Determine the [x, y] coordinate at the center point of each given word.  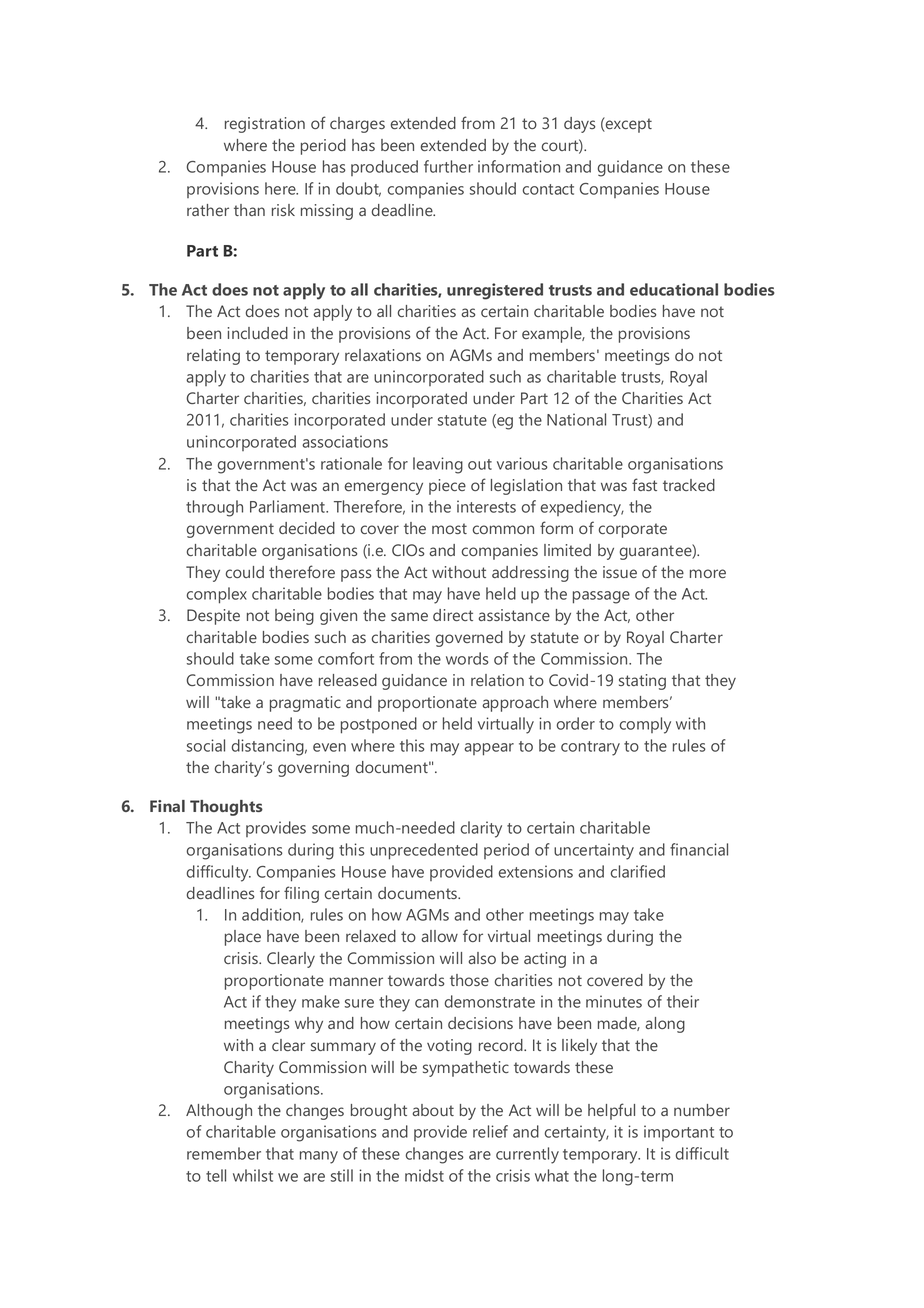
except [628, 125]
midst [424, 1175]
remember [224, 1153]
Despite [213, 617]
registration [265, 125]
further [448, 166]
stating [642, 682]
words [467, 658]
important [679, 1133]
